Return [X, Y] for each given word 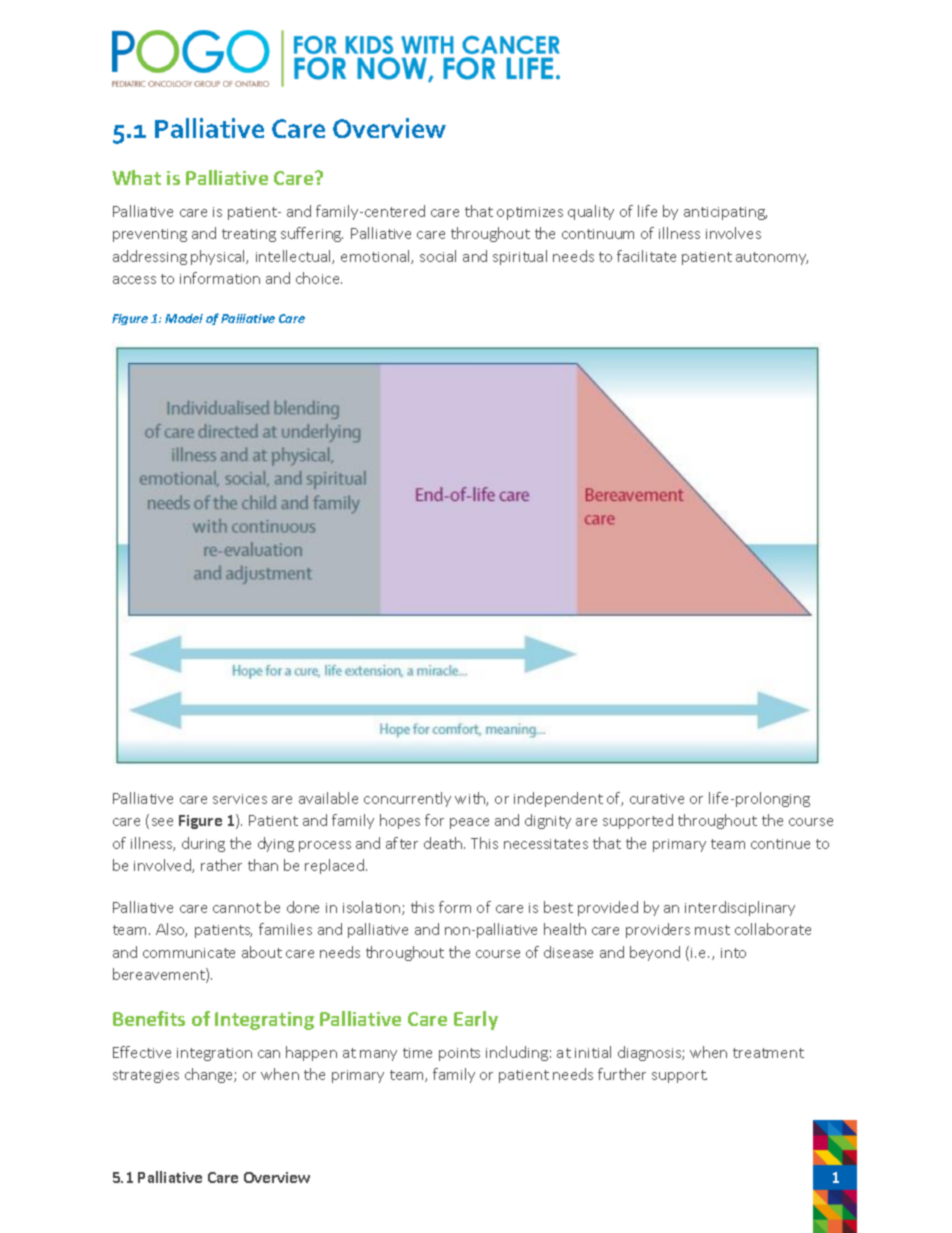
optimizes [530, 213]
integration [214, 1054]
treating [249, 235]
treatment [768, 1053]
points [459, 1054]
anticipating [725, 213]
